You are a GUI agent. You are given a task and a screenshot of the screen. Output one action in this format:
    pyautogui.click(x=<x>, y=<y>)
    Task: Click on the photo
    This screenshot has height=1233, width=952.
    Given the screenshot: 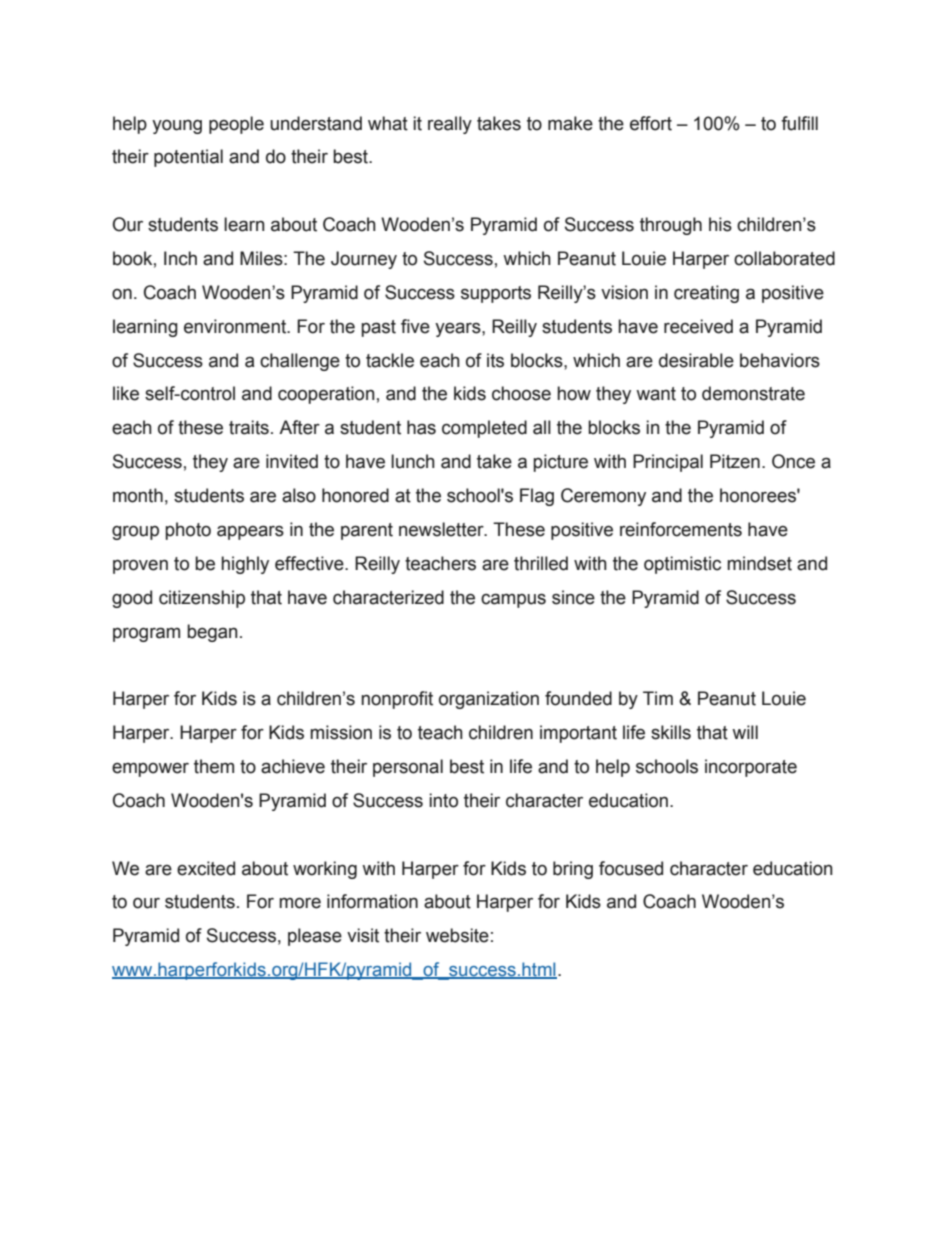 What is the action you would take?
    pyautogui.click(x=188, y=531)
